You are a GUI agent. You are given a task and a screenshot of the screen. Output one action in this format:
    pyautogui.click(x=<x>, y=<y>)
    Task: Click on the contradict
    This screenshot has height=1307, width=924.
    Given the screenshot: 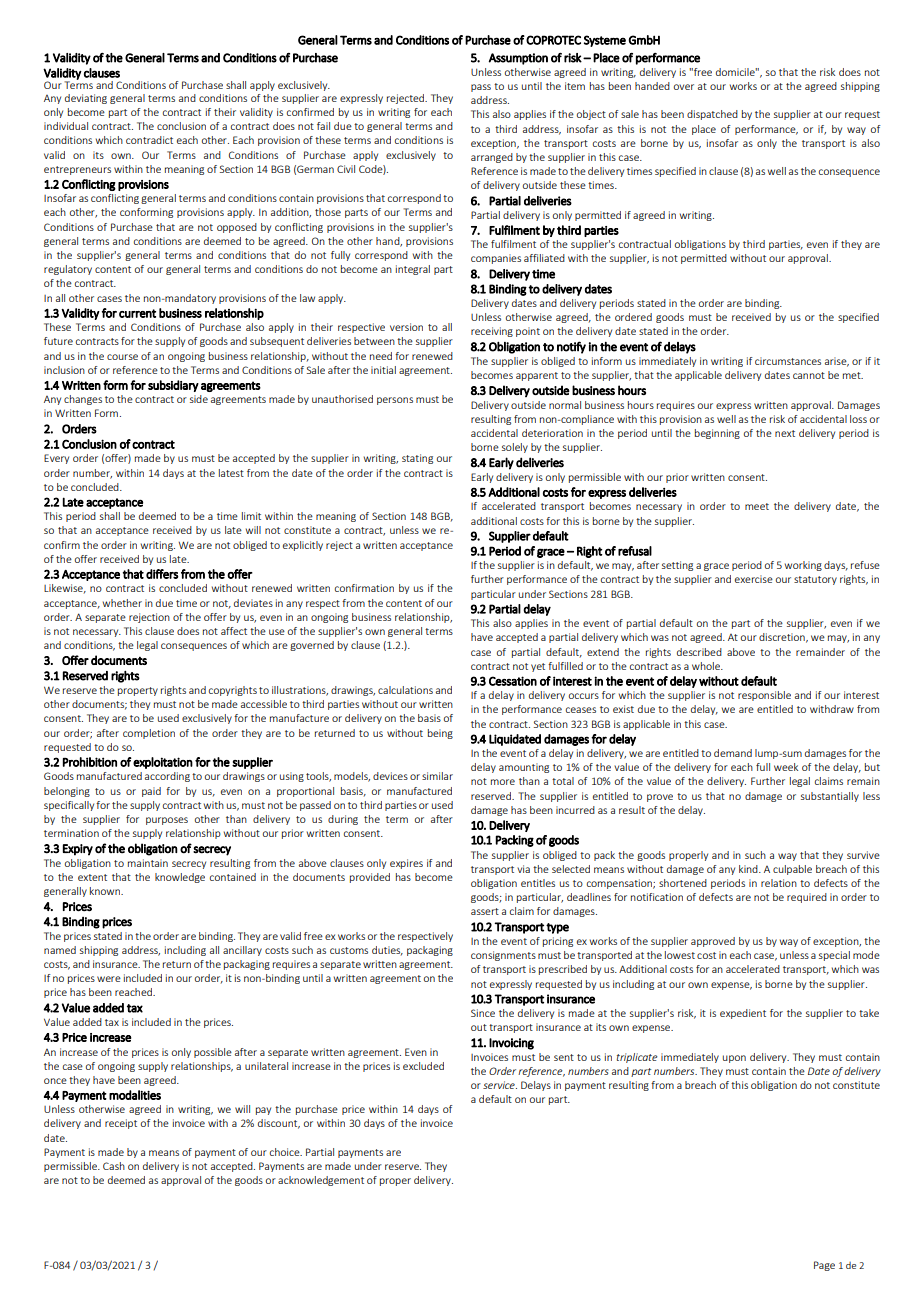 What is the action you would take?
    pyautogui.click(x=149, y=140)
